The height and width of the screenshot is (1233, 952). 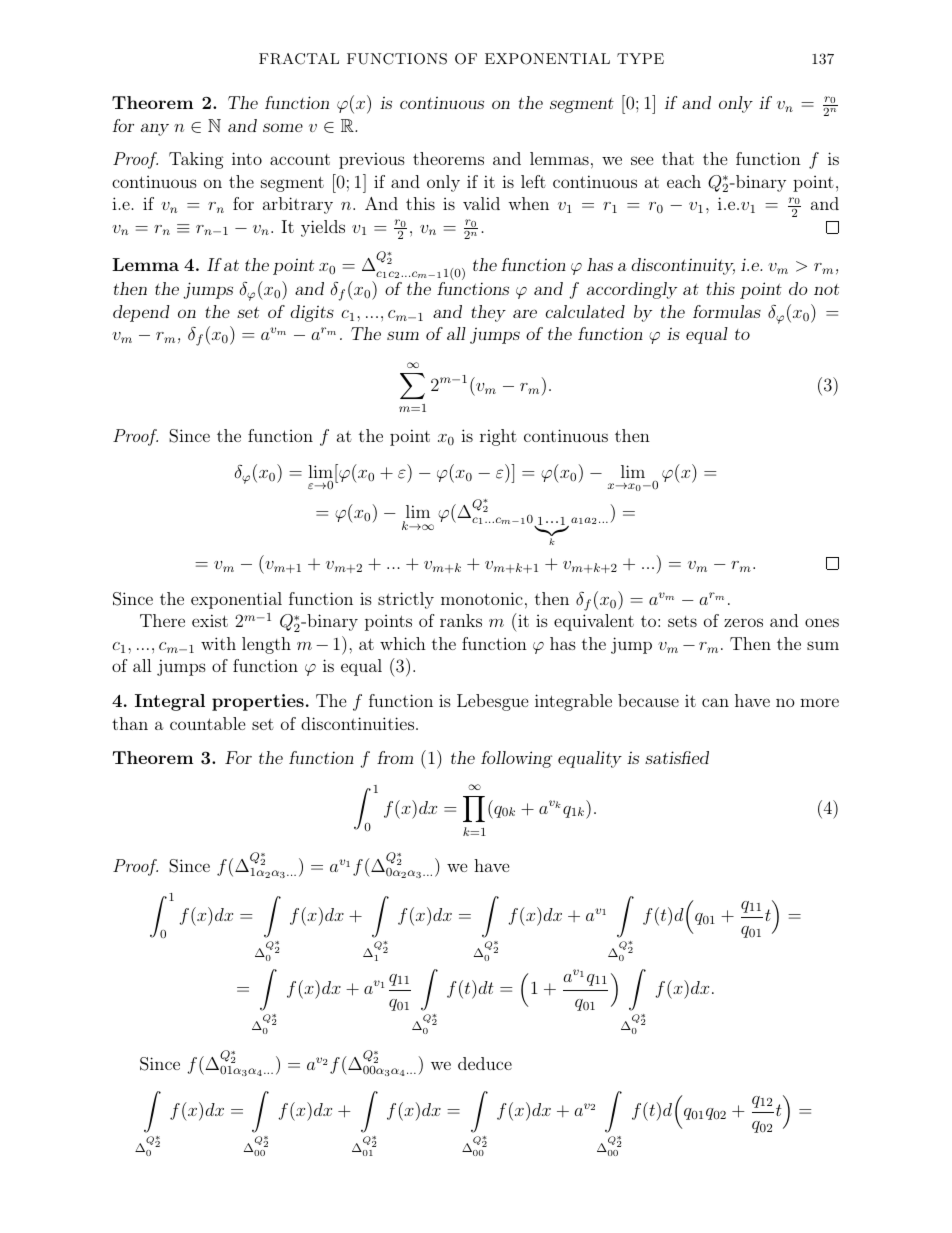 What do you see at coordinates (207, 723) in the screenshot?
I see `countable` at bounding box center [207, 723].
